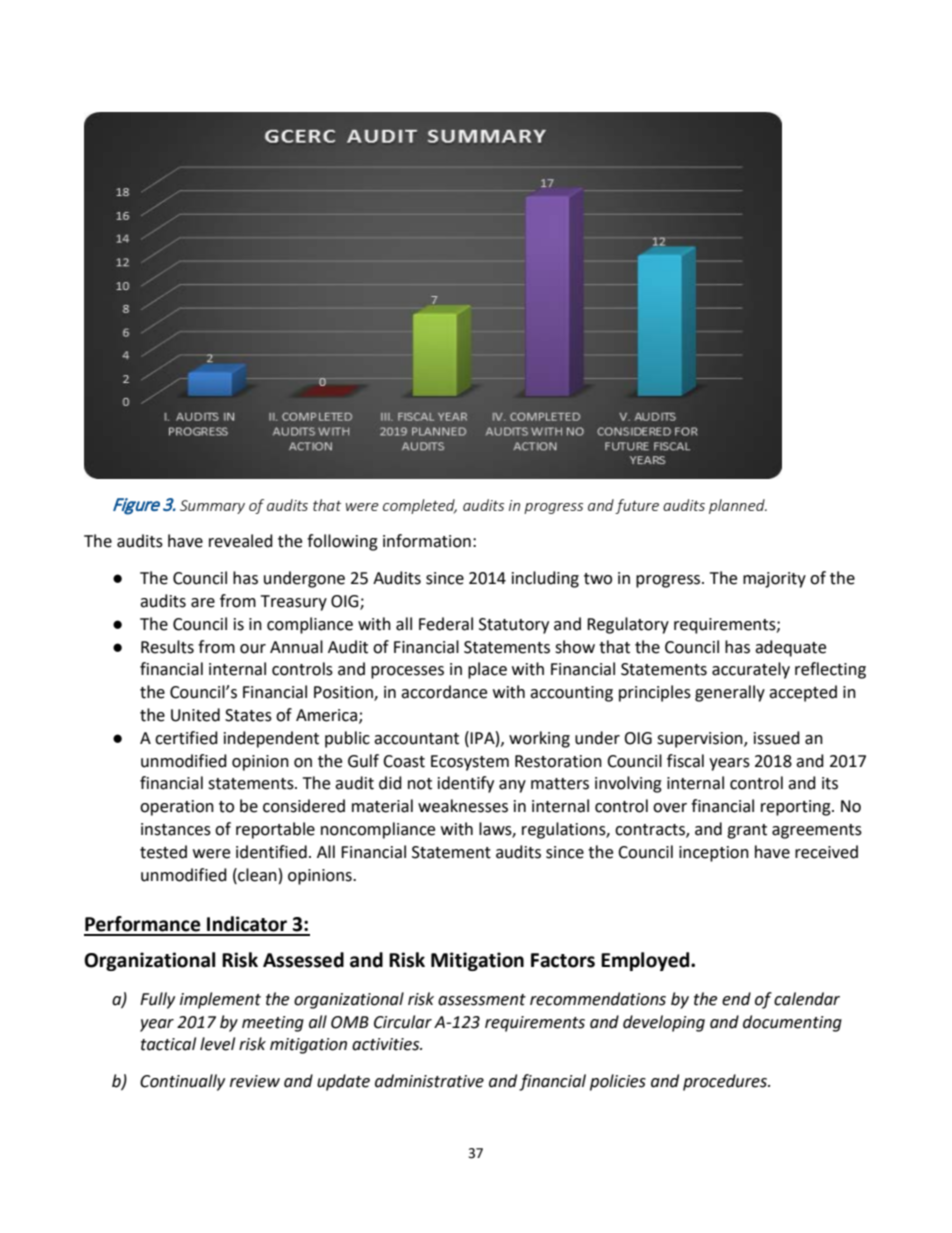  What do you see at coordinates (177, 808) in the document?
I see `operation` at bounding box center [177, 808].
